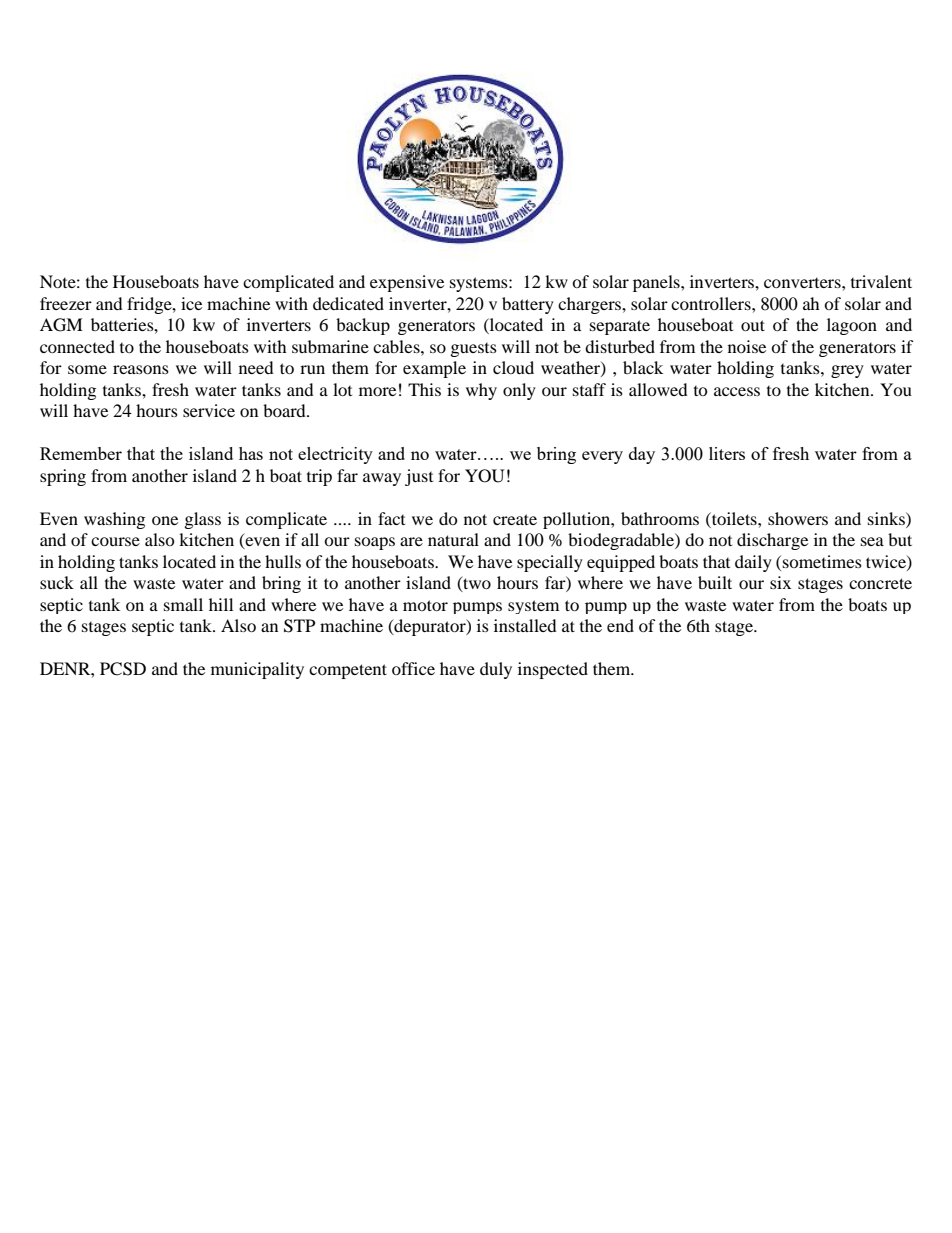  What do you see at coordinates (115, 541) in the screenshot?
I see `course` at bounding box center [115, 541].
